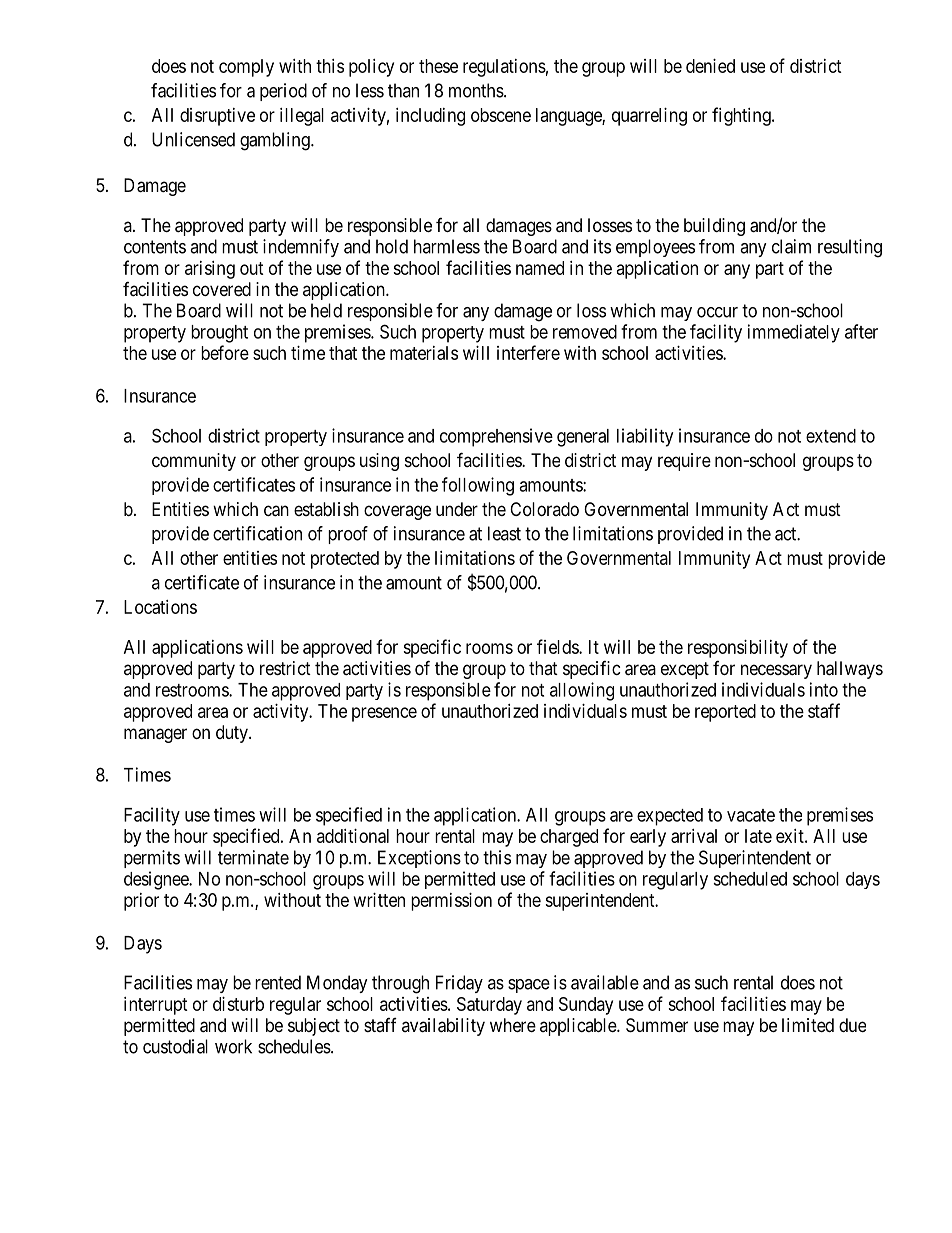 The width and height of the image is (952, 1233). I want to click on limited, so click(808, 1025).
